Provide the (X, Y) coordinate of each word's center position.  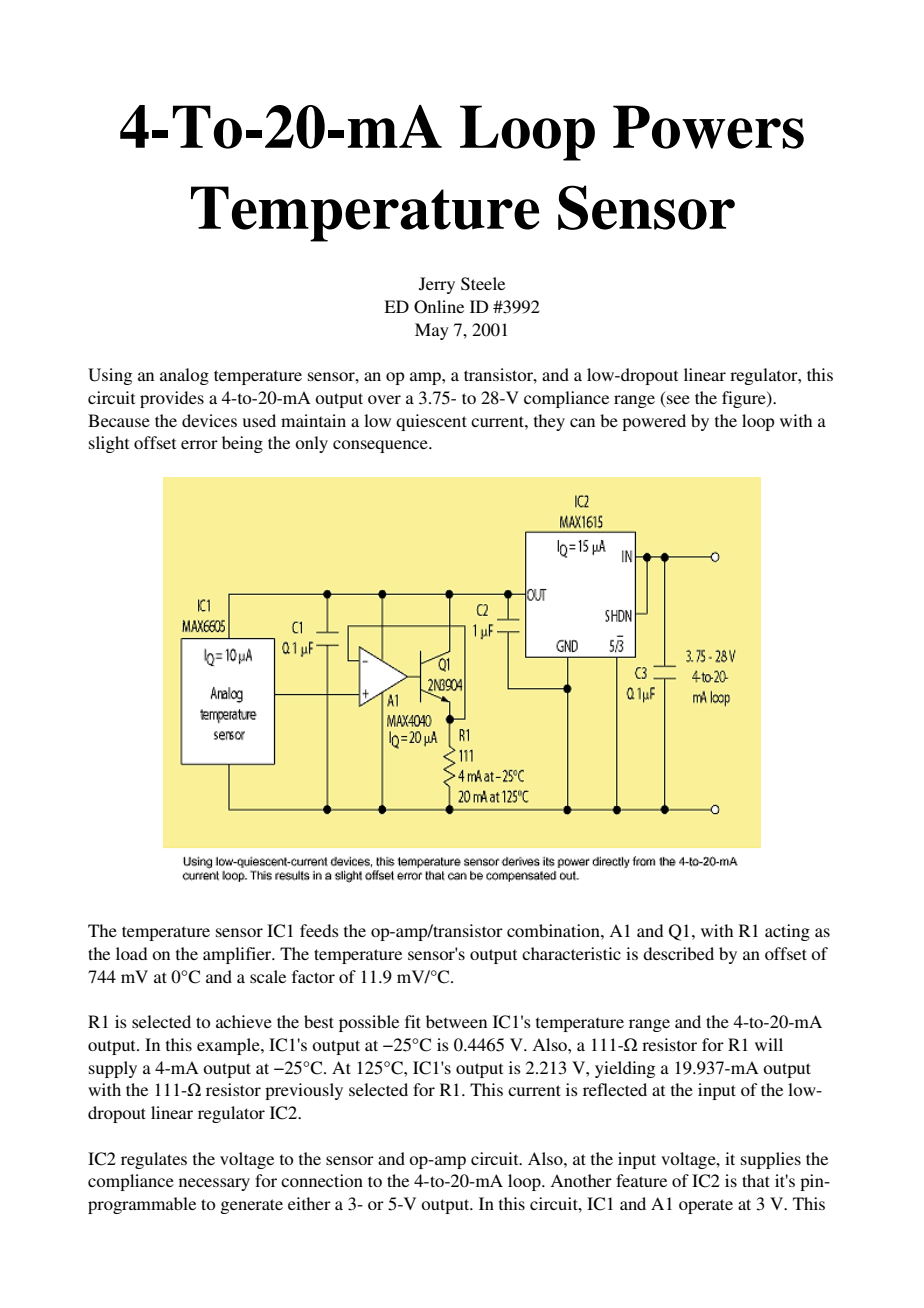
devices (209, 420)
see (677, 401)
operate (706, 1206)
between (456, 1021)
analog (184, 376)
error (199, 444)
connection (322, 1180)
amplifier (238, 955)
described (678, 953)
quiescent (431, 422)
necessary (214, 1184)
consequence (381, 446)
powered (654, 422)
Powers (708, 127)
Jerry (437, 285)
